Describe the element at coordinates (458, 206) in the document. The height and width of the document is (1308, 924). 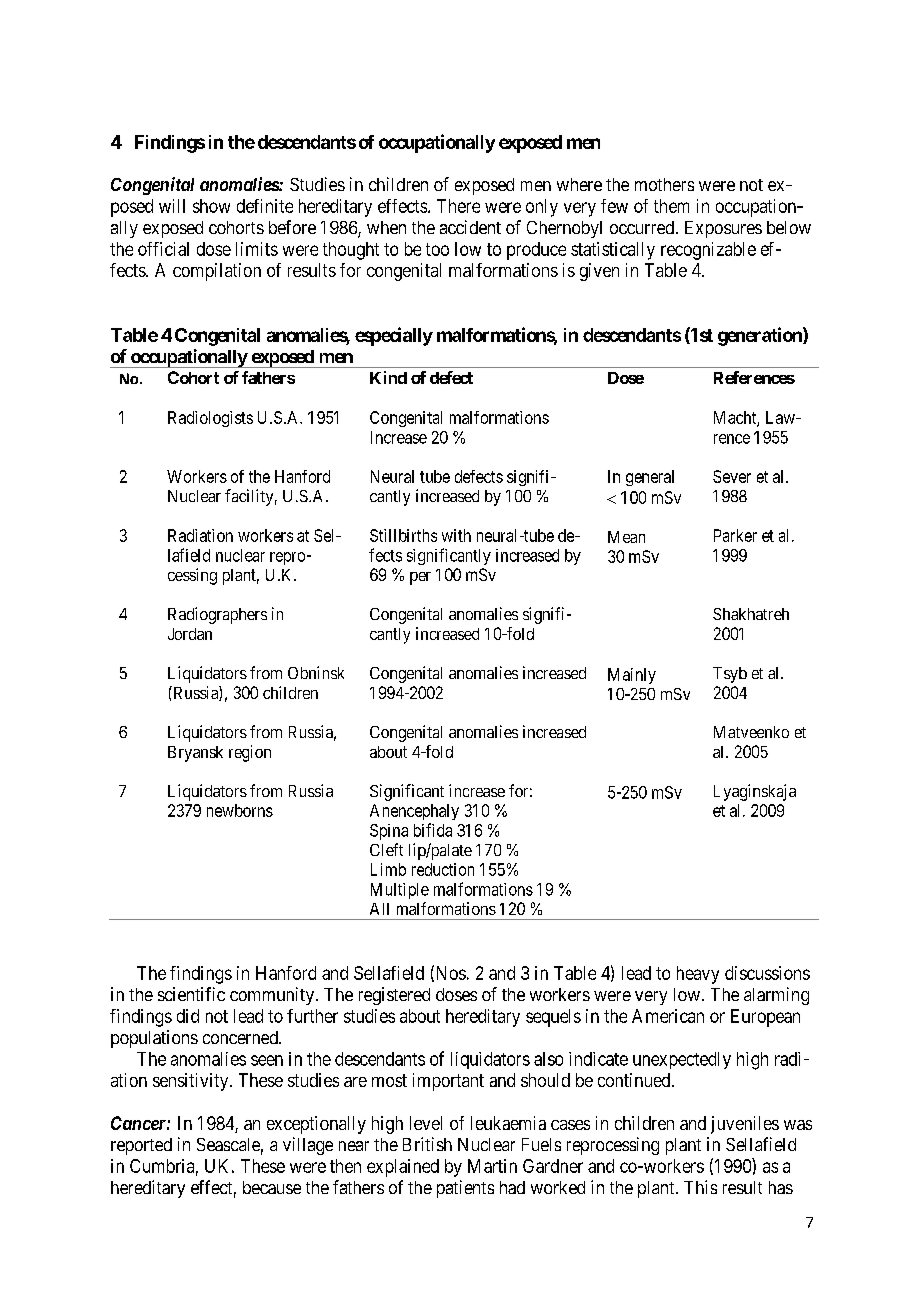
I see `There` at that location.
